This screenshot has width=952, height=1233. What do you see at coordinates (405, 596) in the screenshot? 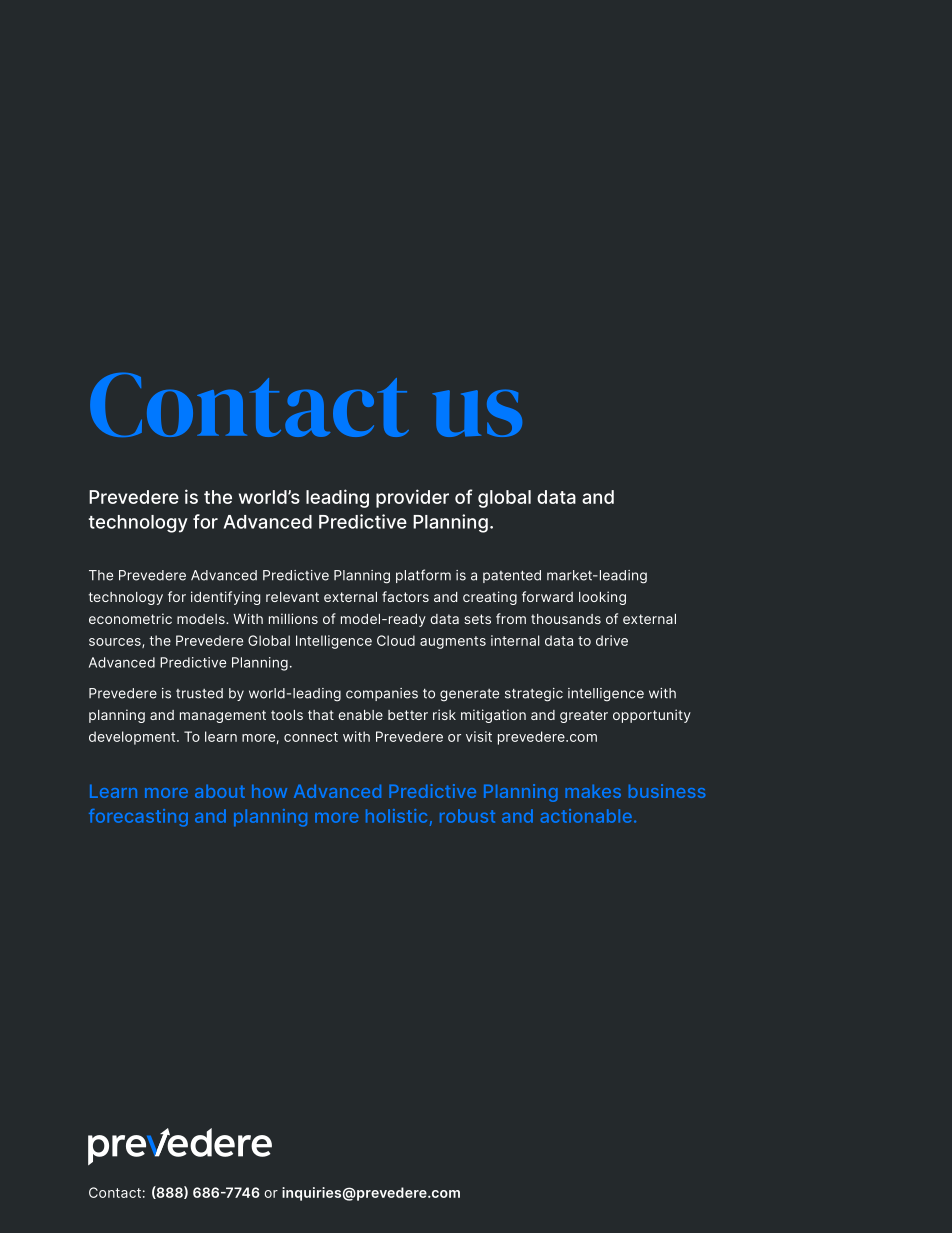
I see `factors` at bounding box center [405, 596].
